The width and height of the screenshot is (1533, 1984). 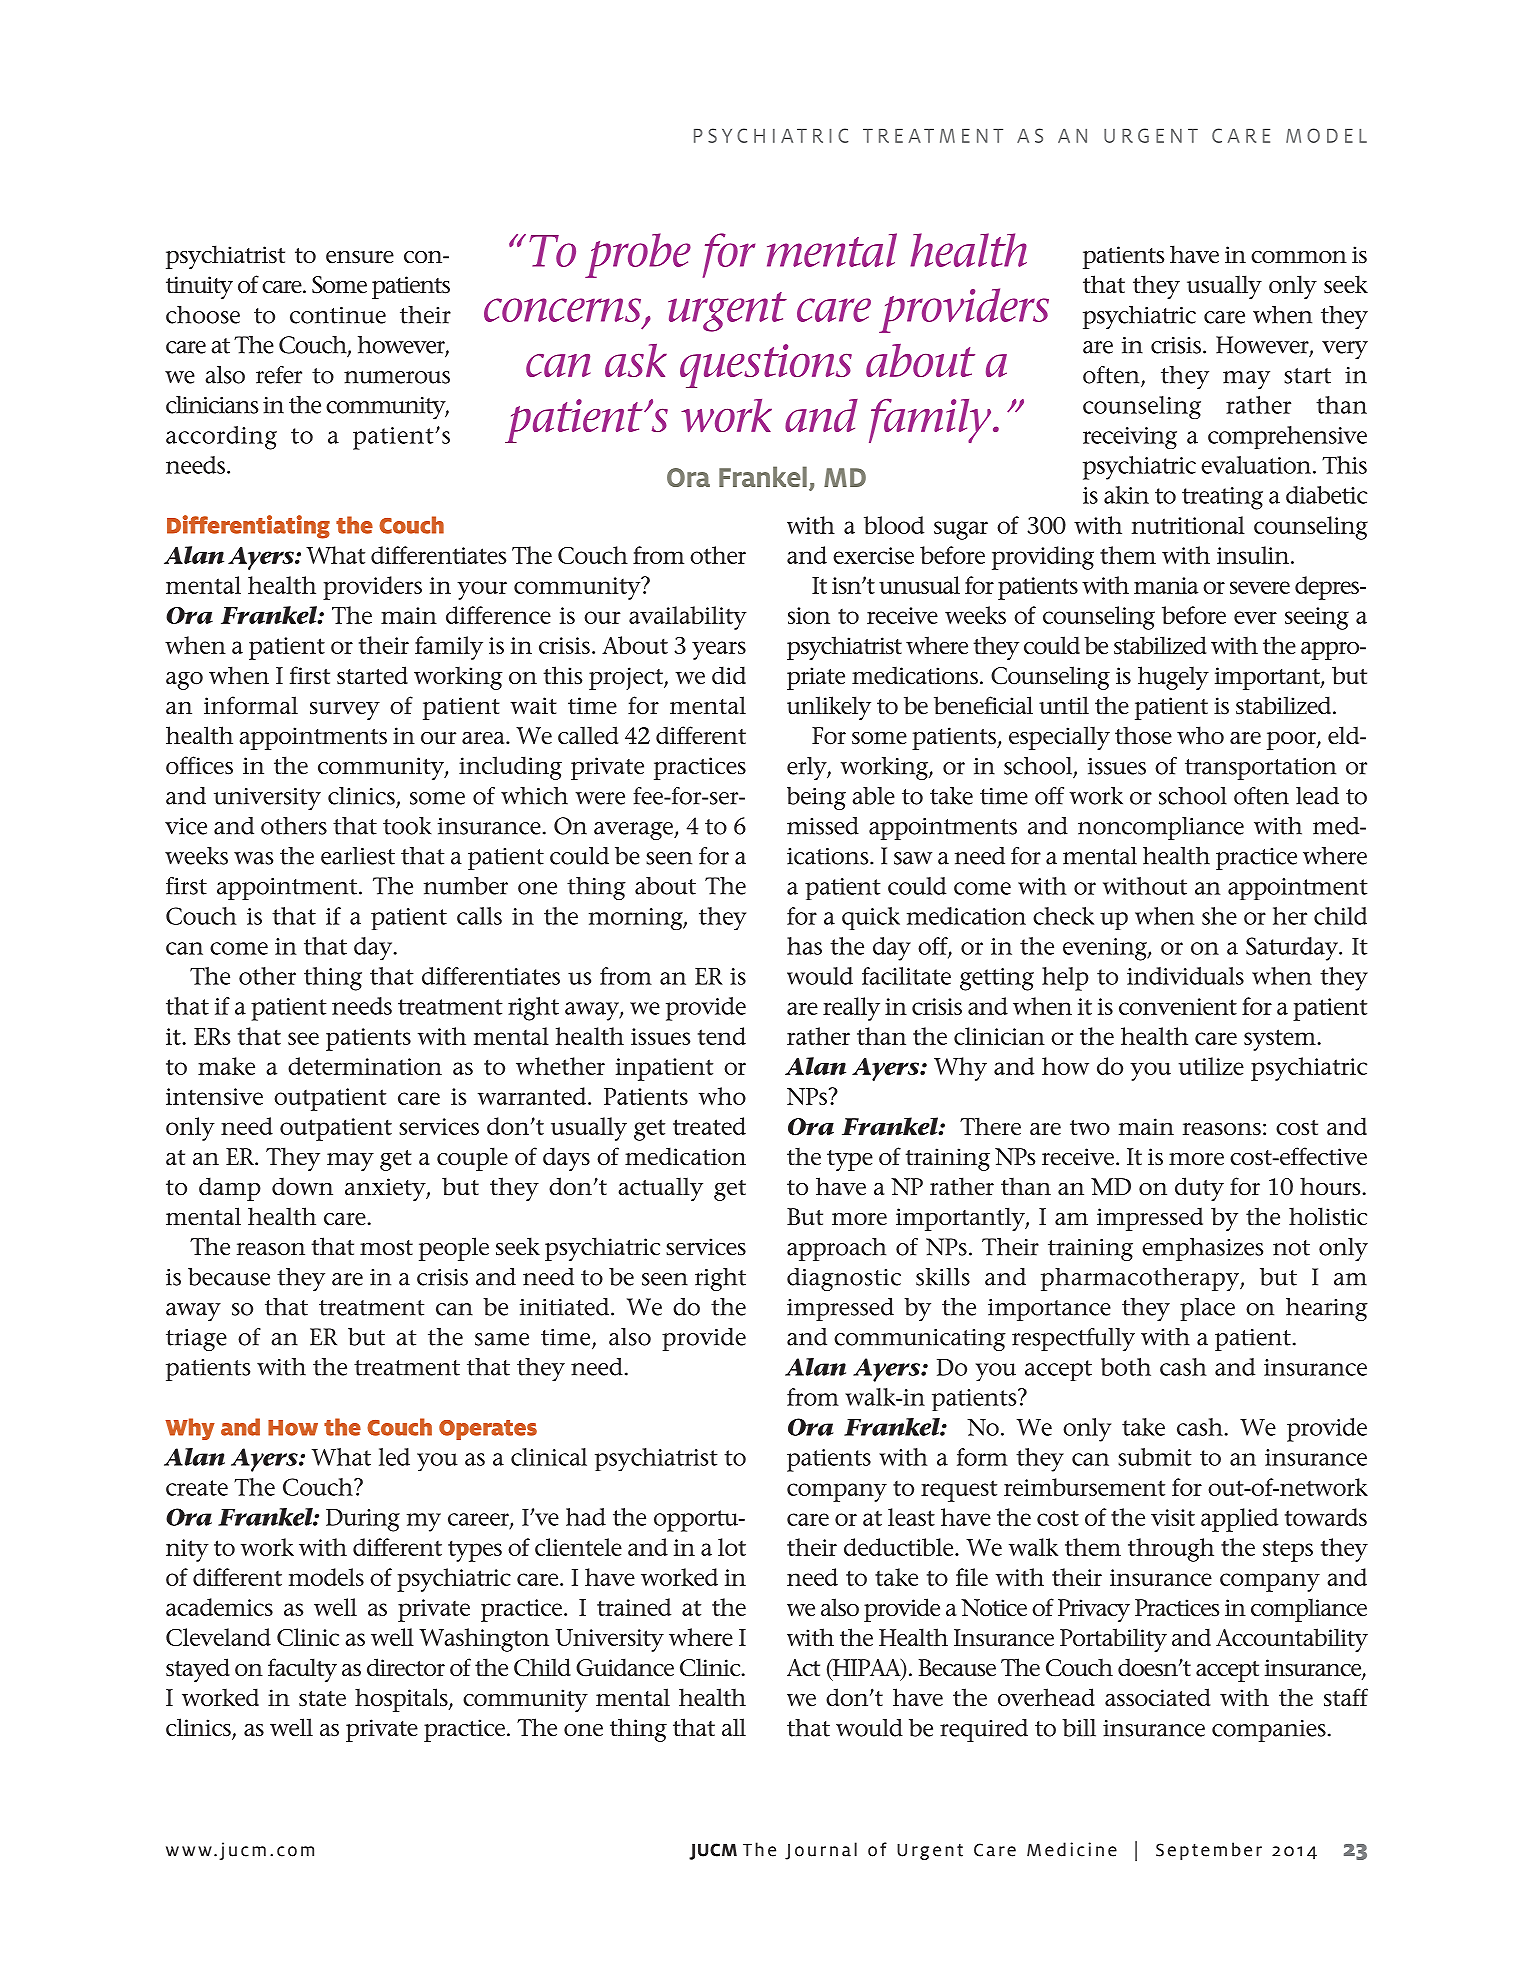 What do you see at coordinates (338, 315) in the screenshot?
I see `continue` at bounding box center [338, 315].
